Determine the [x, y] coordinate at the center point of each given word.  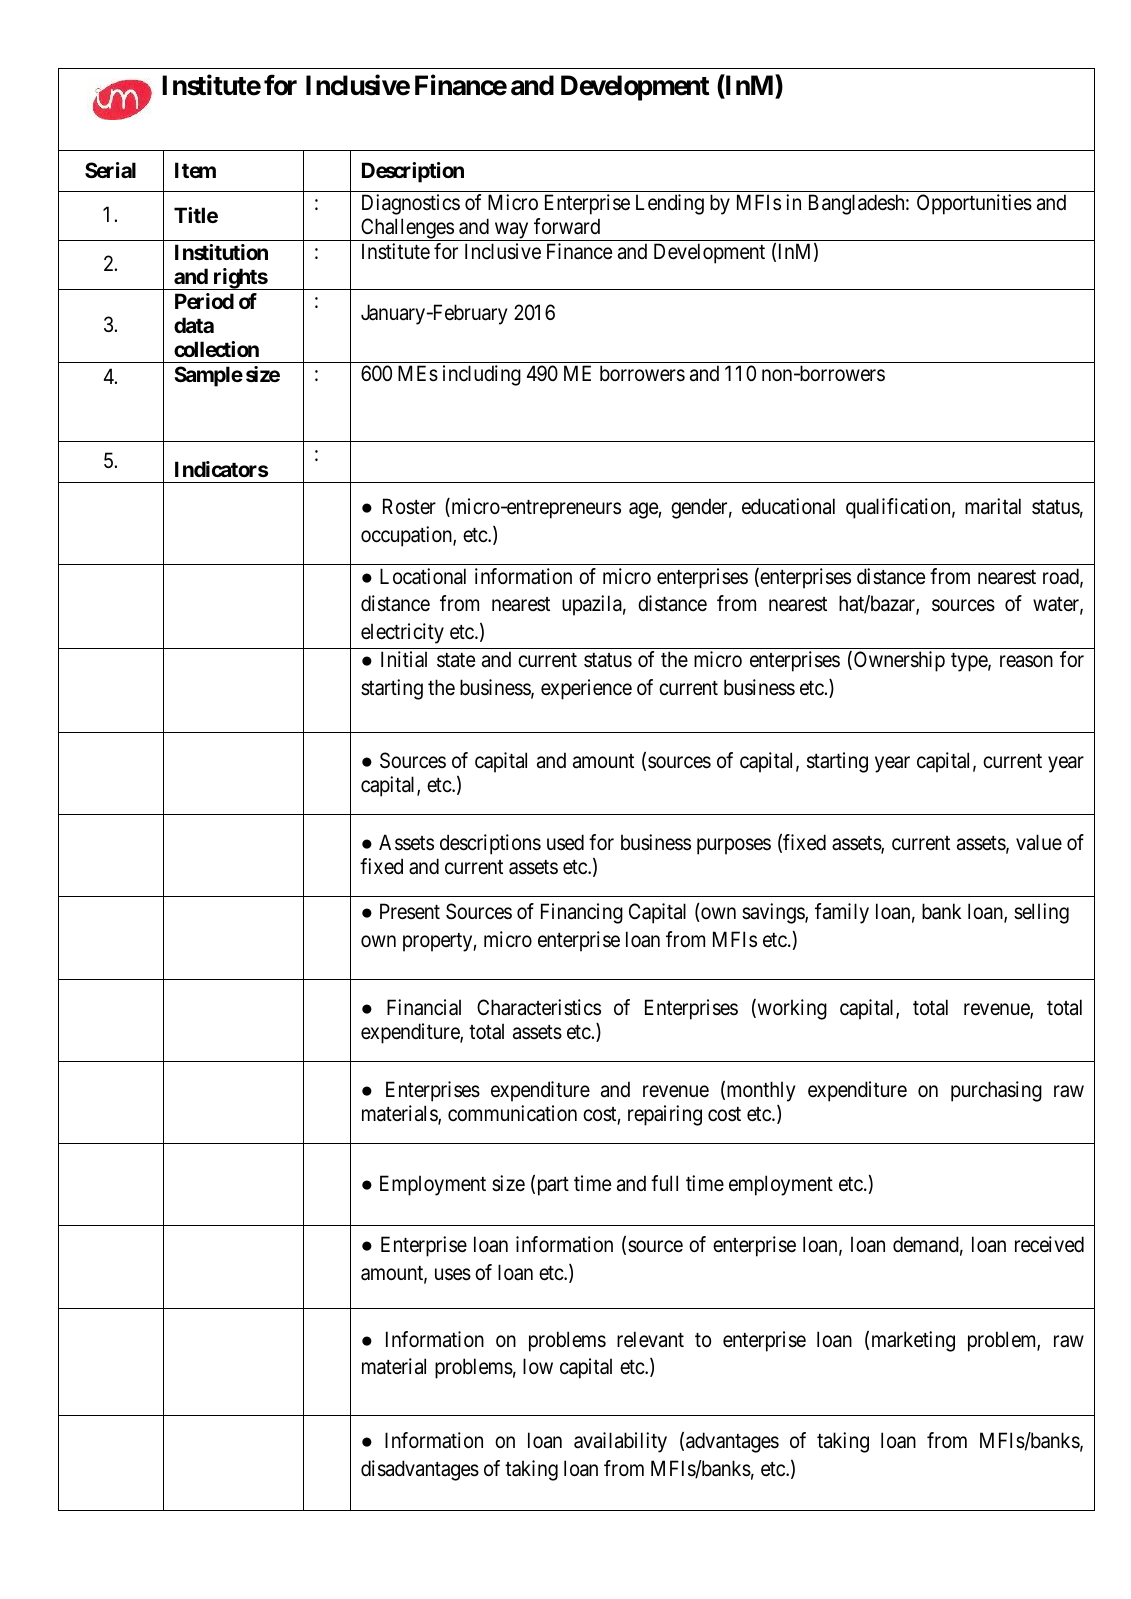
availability [620, 1442]
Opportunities [974, 204]
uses [453, 1274]
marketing [913, 1341]
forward [567, 226]
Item [195, 170]
